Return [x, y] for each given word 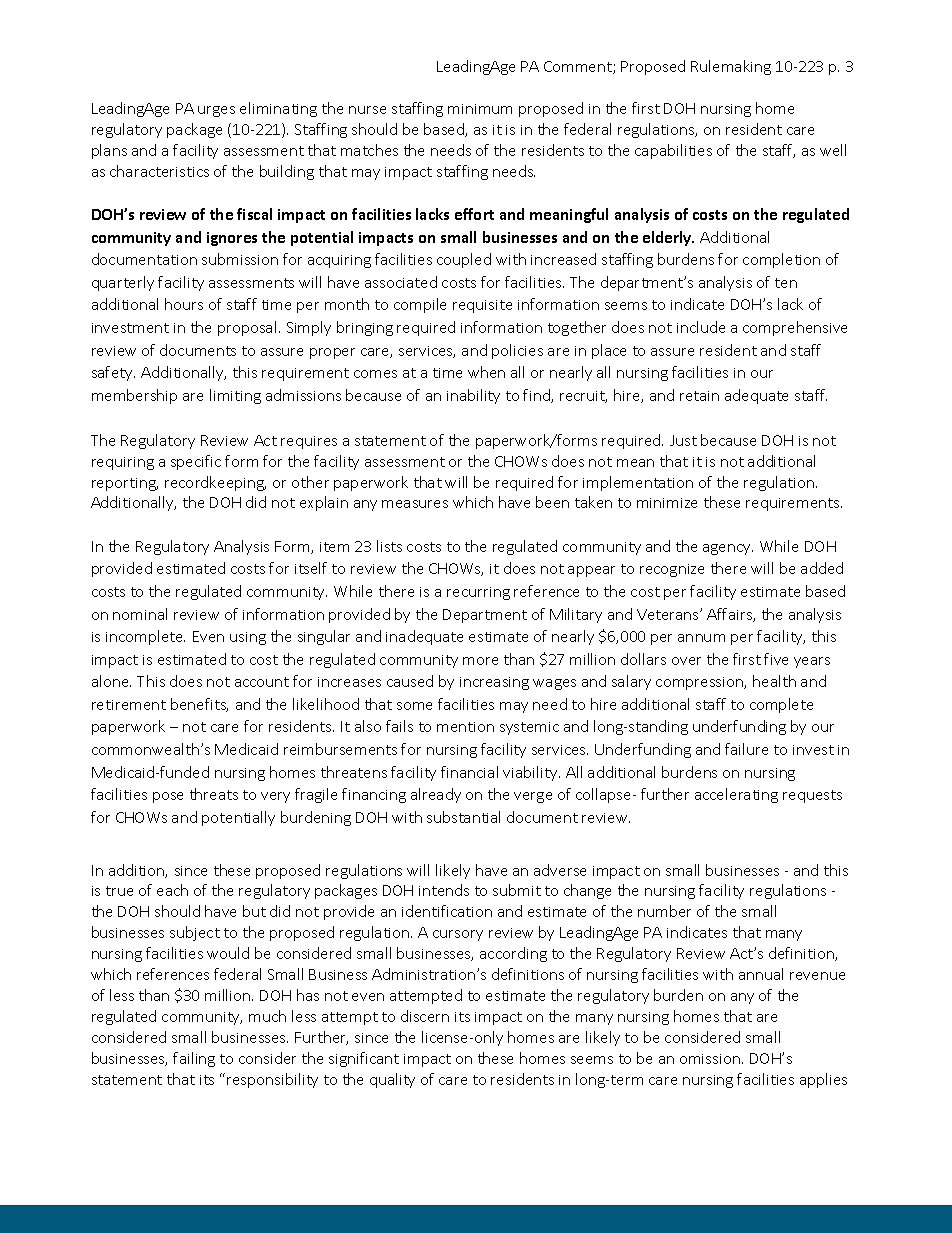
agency [728, 549]
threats [214, 794]
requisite [482, 306]
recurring [478, 593]
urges [216, 111]
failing [194, 1059]
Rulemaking [731, 67]
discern [425, 1016]
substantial [463, 817]
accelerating [736, 795]
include [701, 327]
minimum [480, 109]
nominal [140, 614]
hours [184, 304]
